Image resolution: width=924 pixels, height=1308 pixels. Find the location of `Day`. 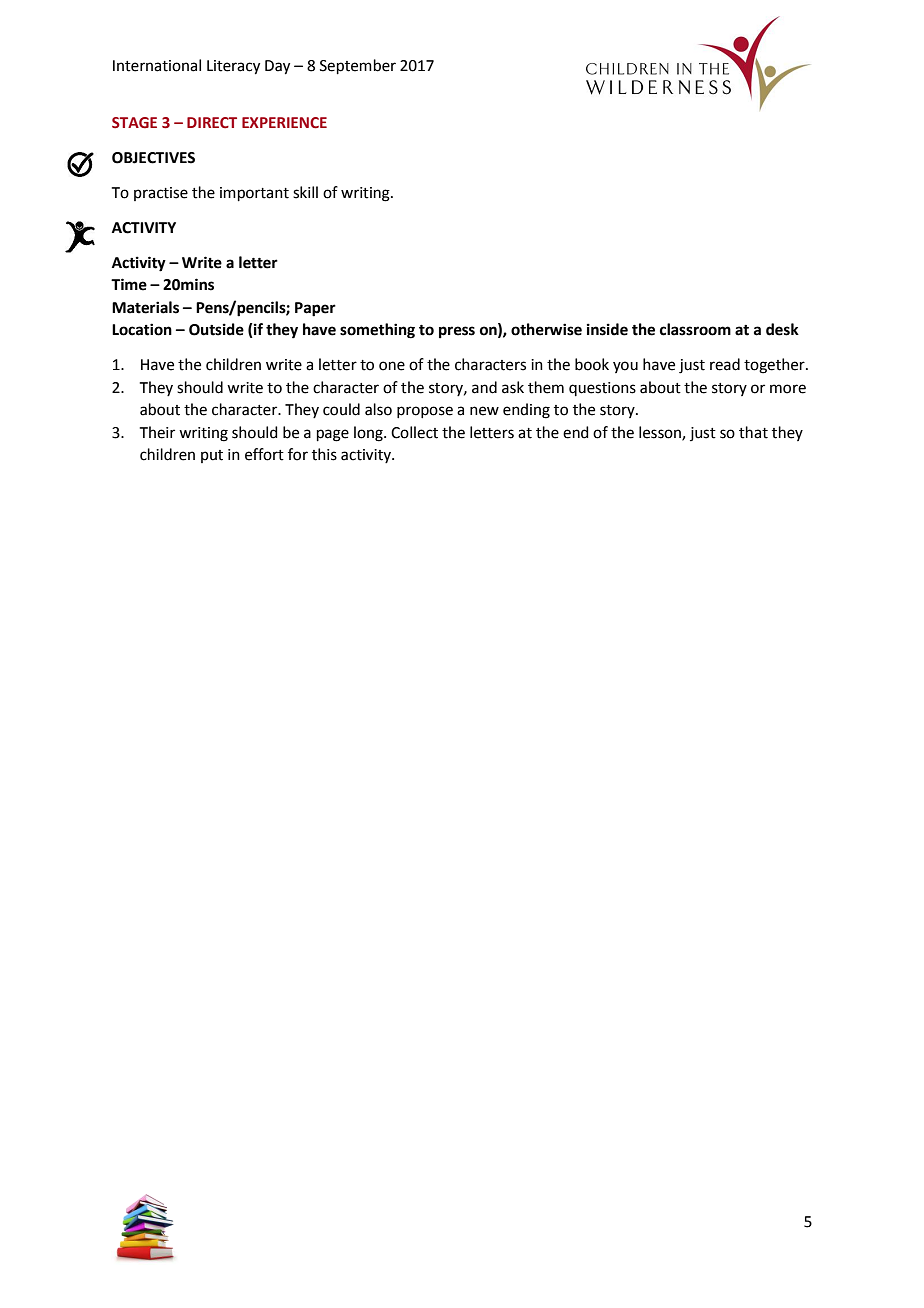

Day is located at coordinates (277, 67).
